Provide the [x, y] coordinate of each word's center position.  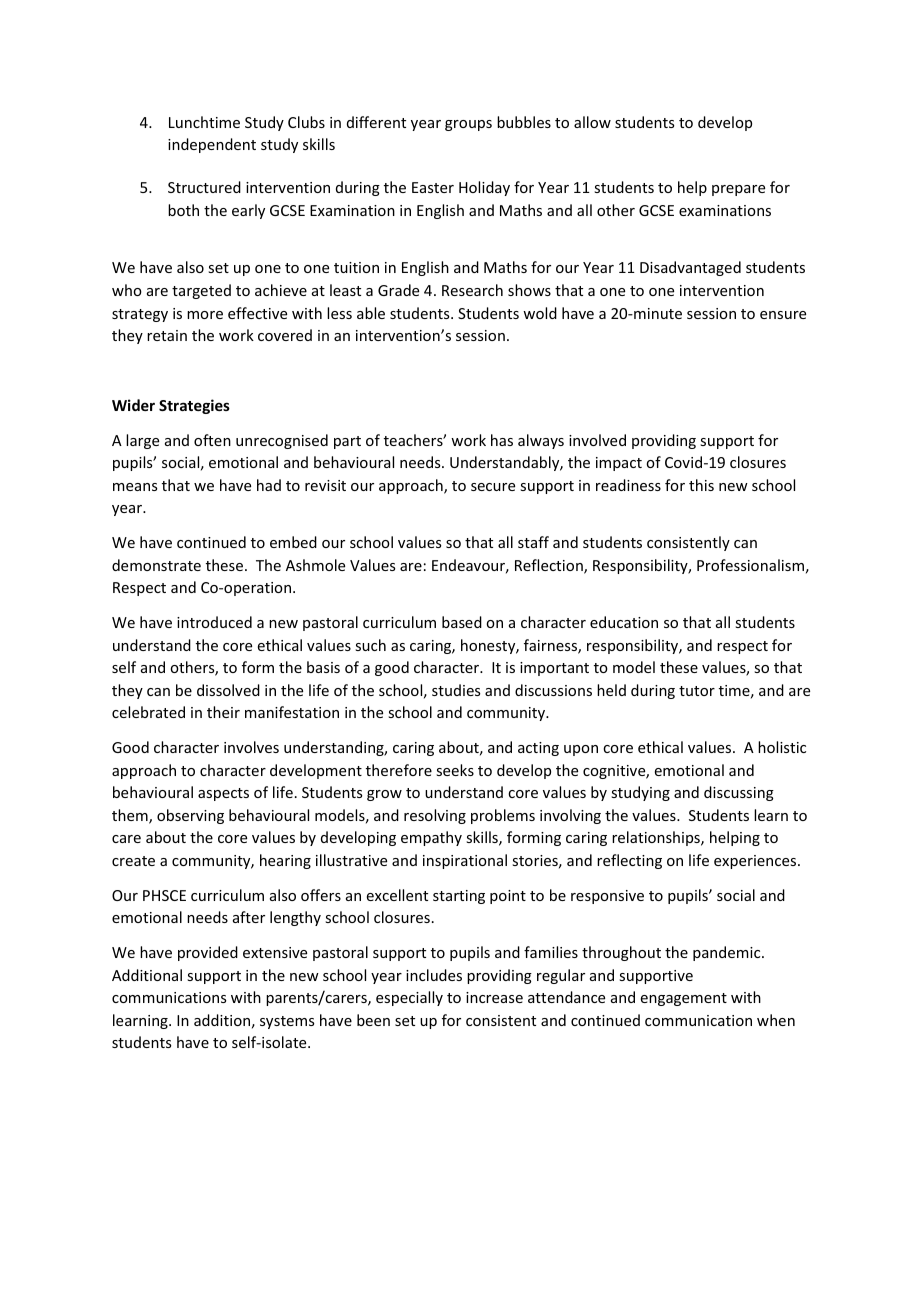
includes [434, 975]
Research [472, 290]
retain [167, 335]
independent [212, 145]
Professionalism [750, 565]
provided [208, 953]
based [462, 622]
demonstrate [156, 565]
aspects [223, 794]
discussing [739, 793]
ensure [783, 315]
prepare [738, 190]
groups [468, 125]
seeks [455, 770]
